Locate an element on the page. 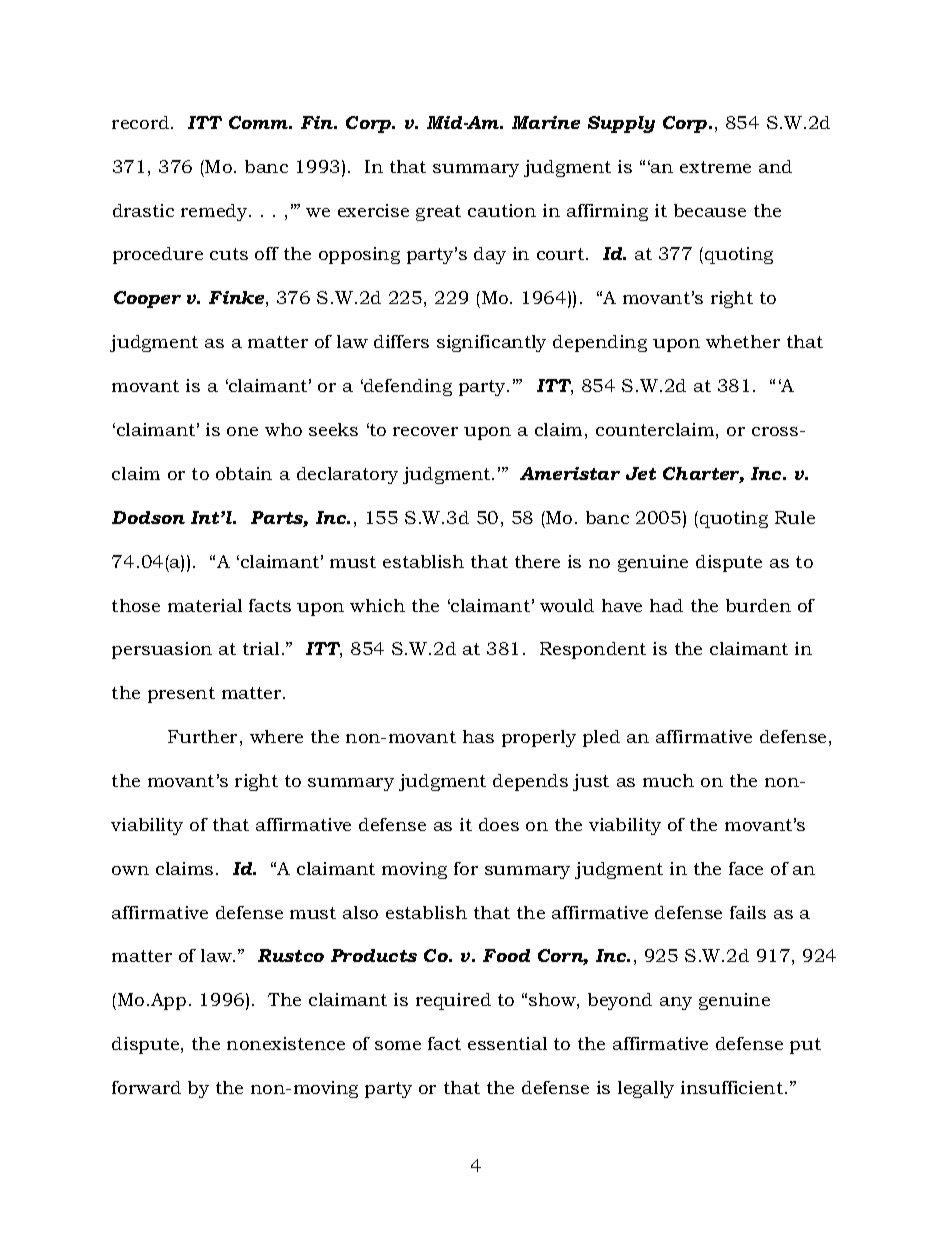 This page has width=952, height=1233. extreme is located at coordinates (715, 167).
